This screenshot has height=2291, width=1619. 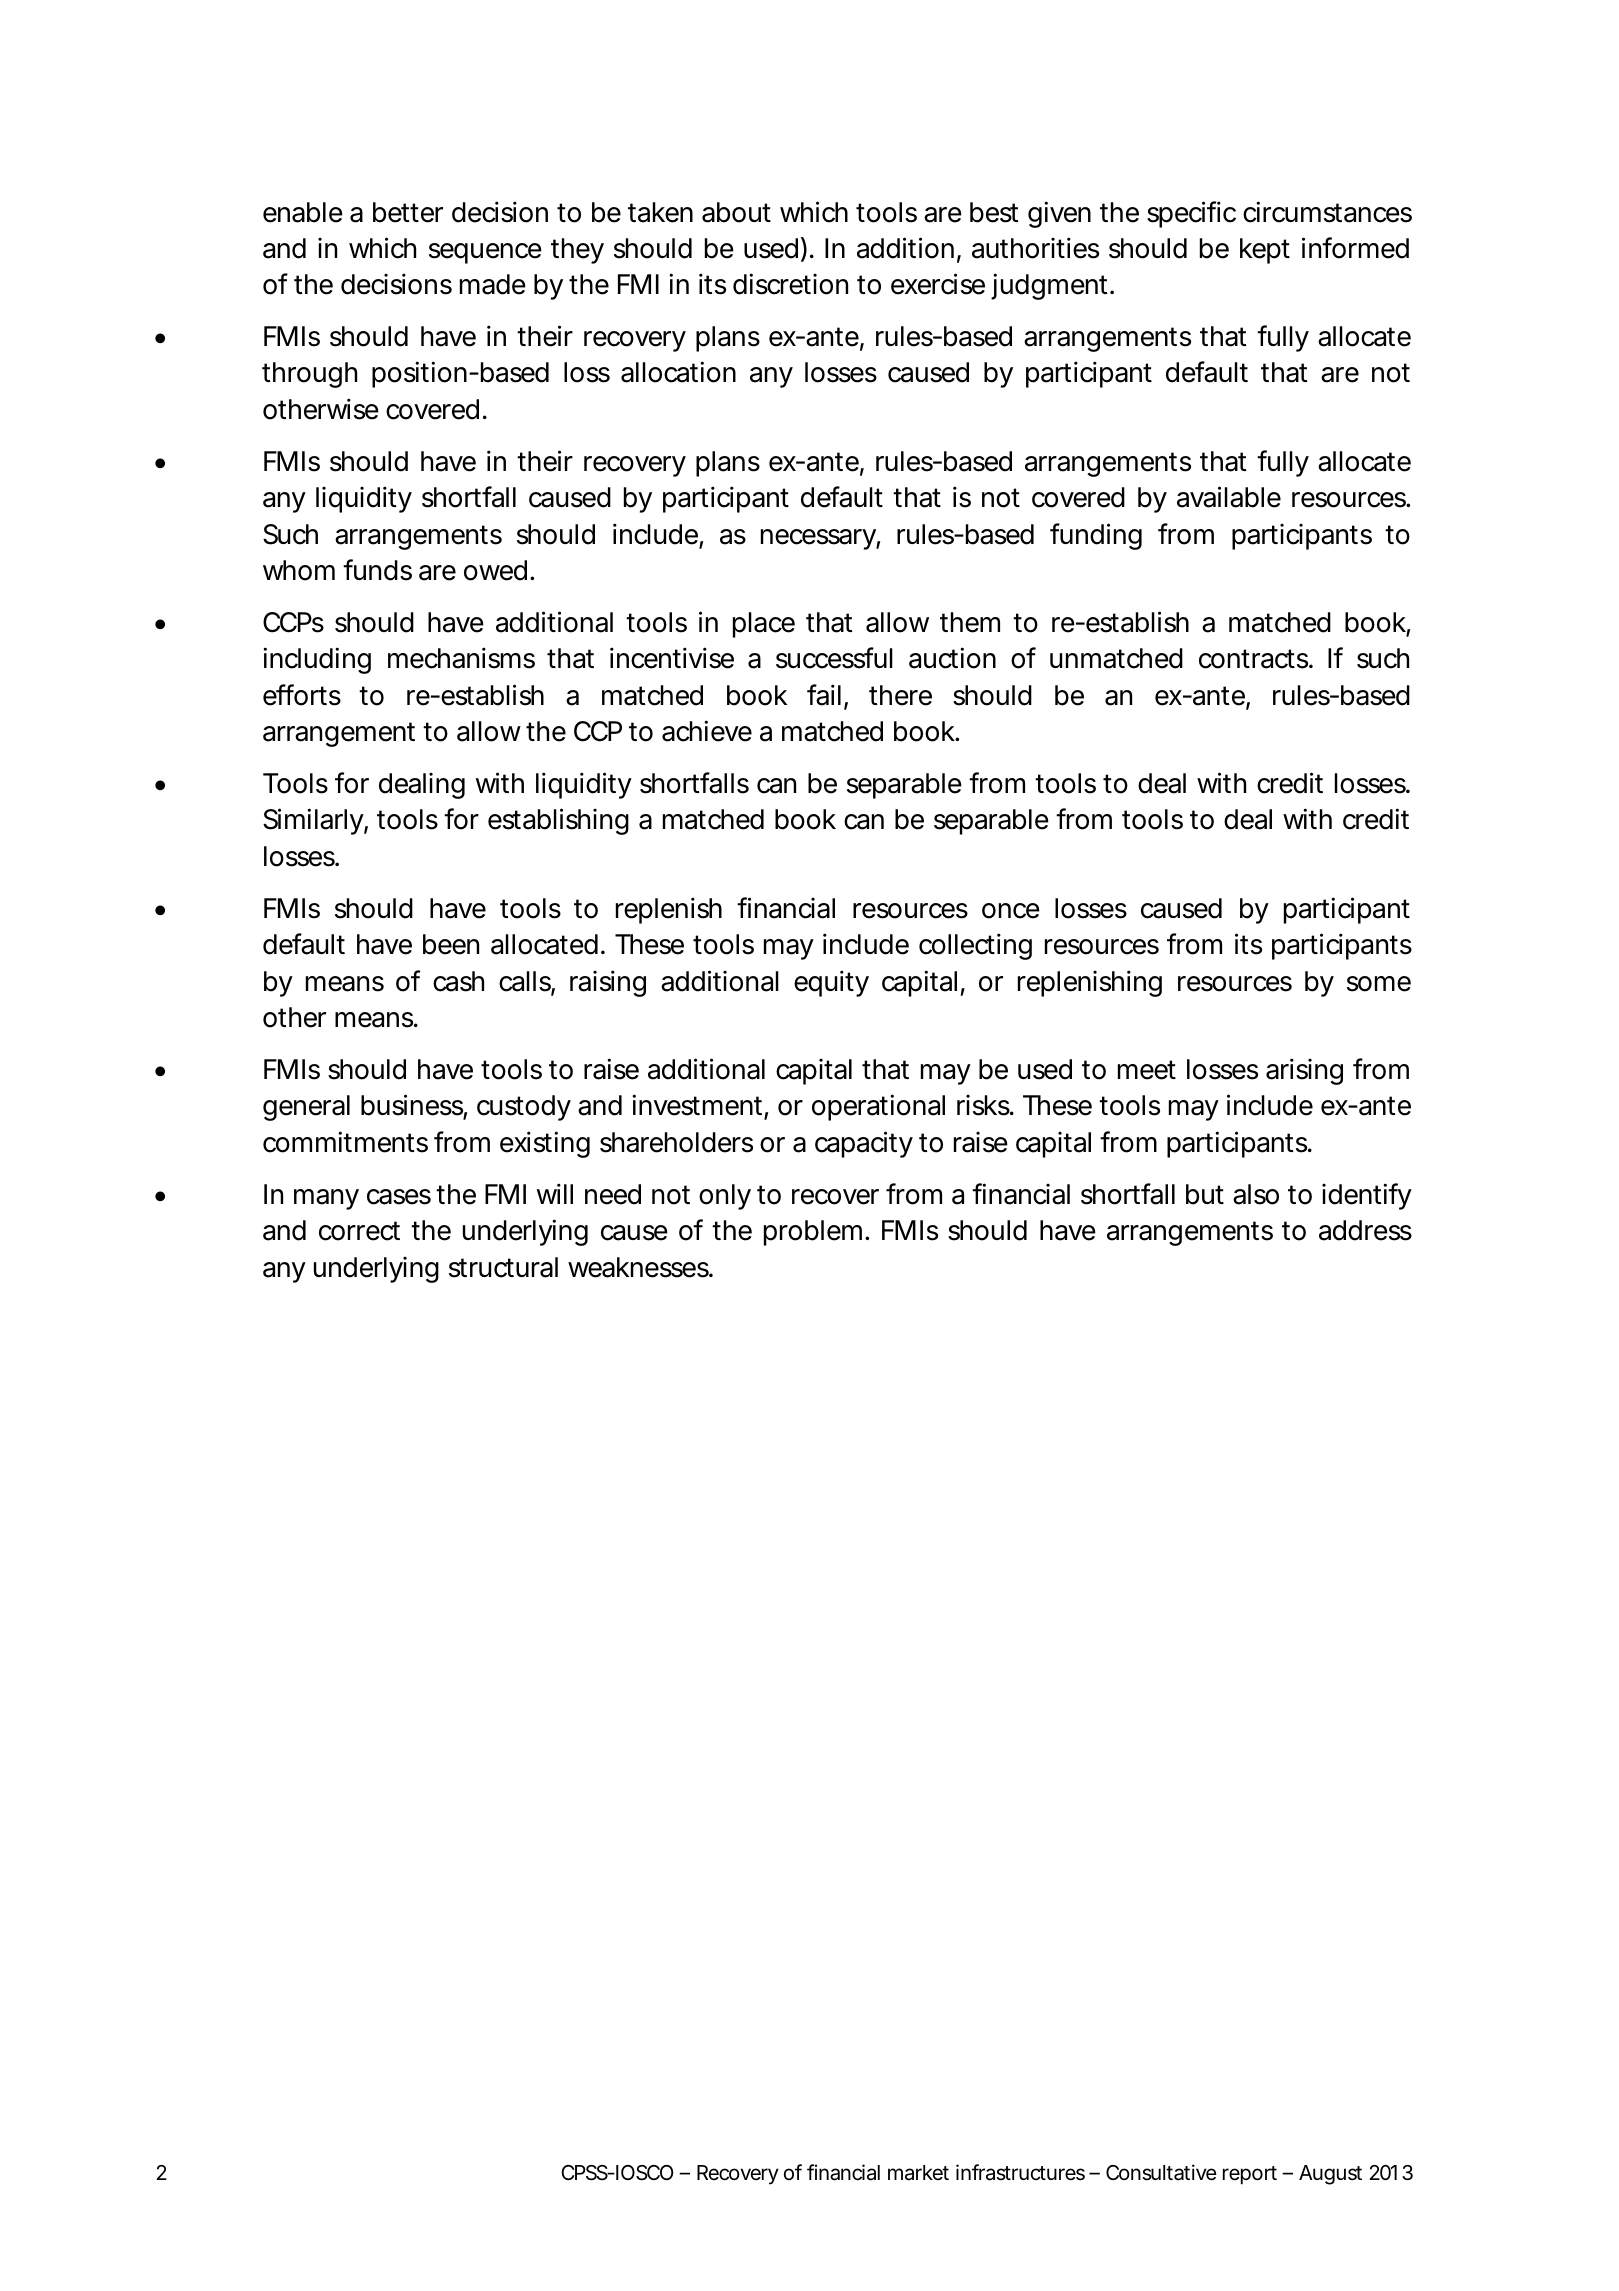 I want to click on market, so click(x=918, y=2173).
